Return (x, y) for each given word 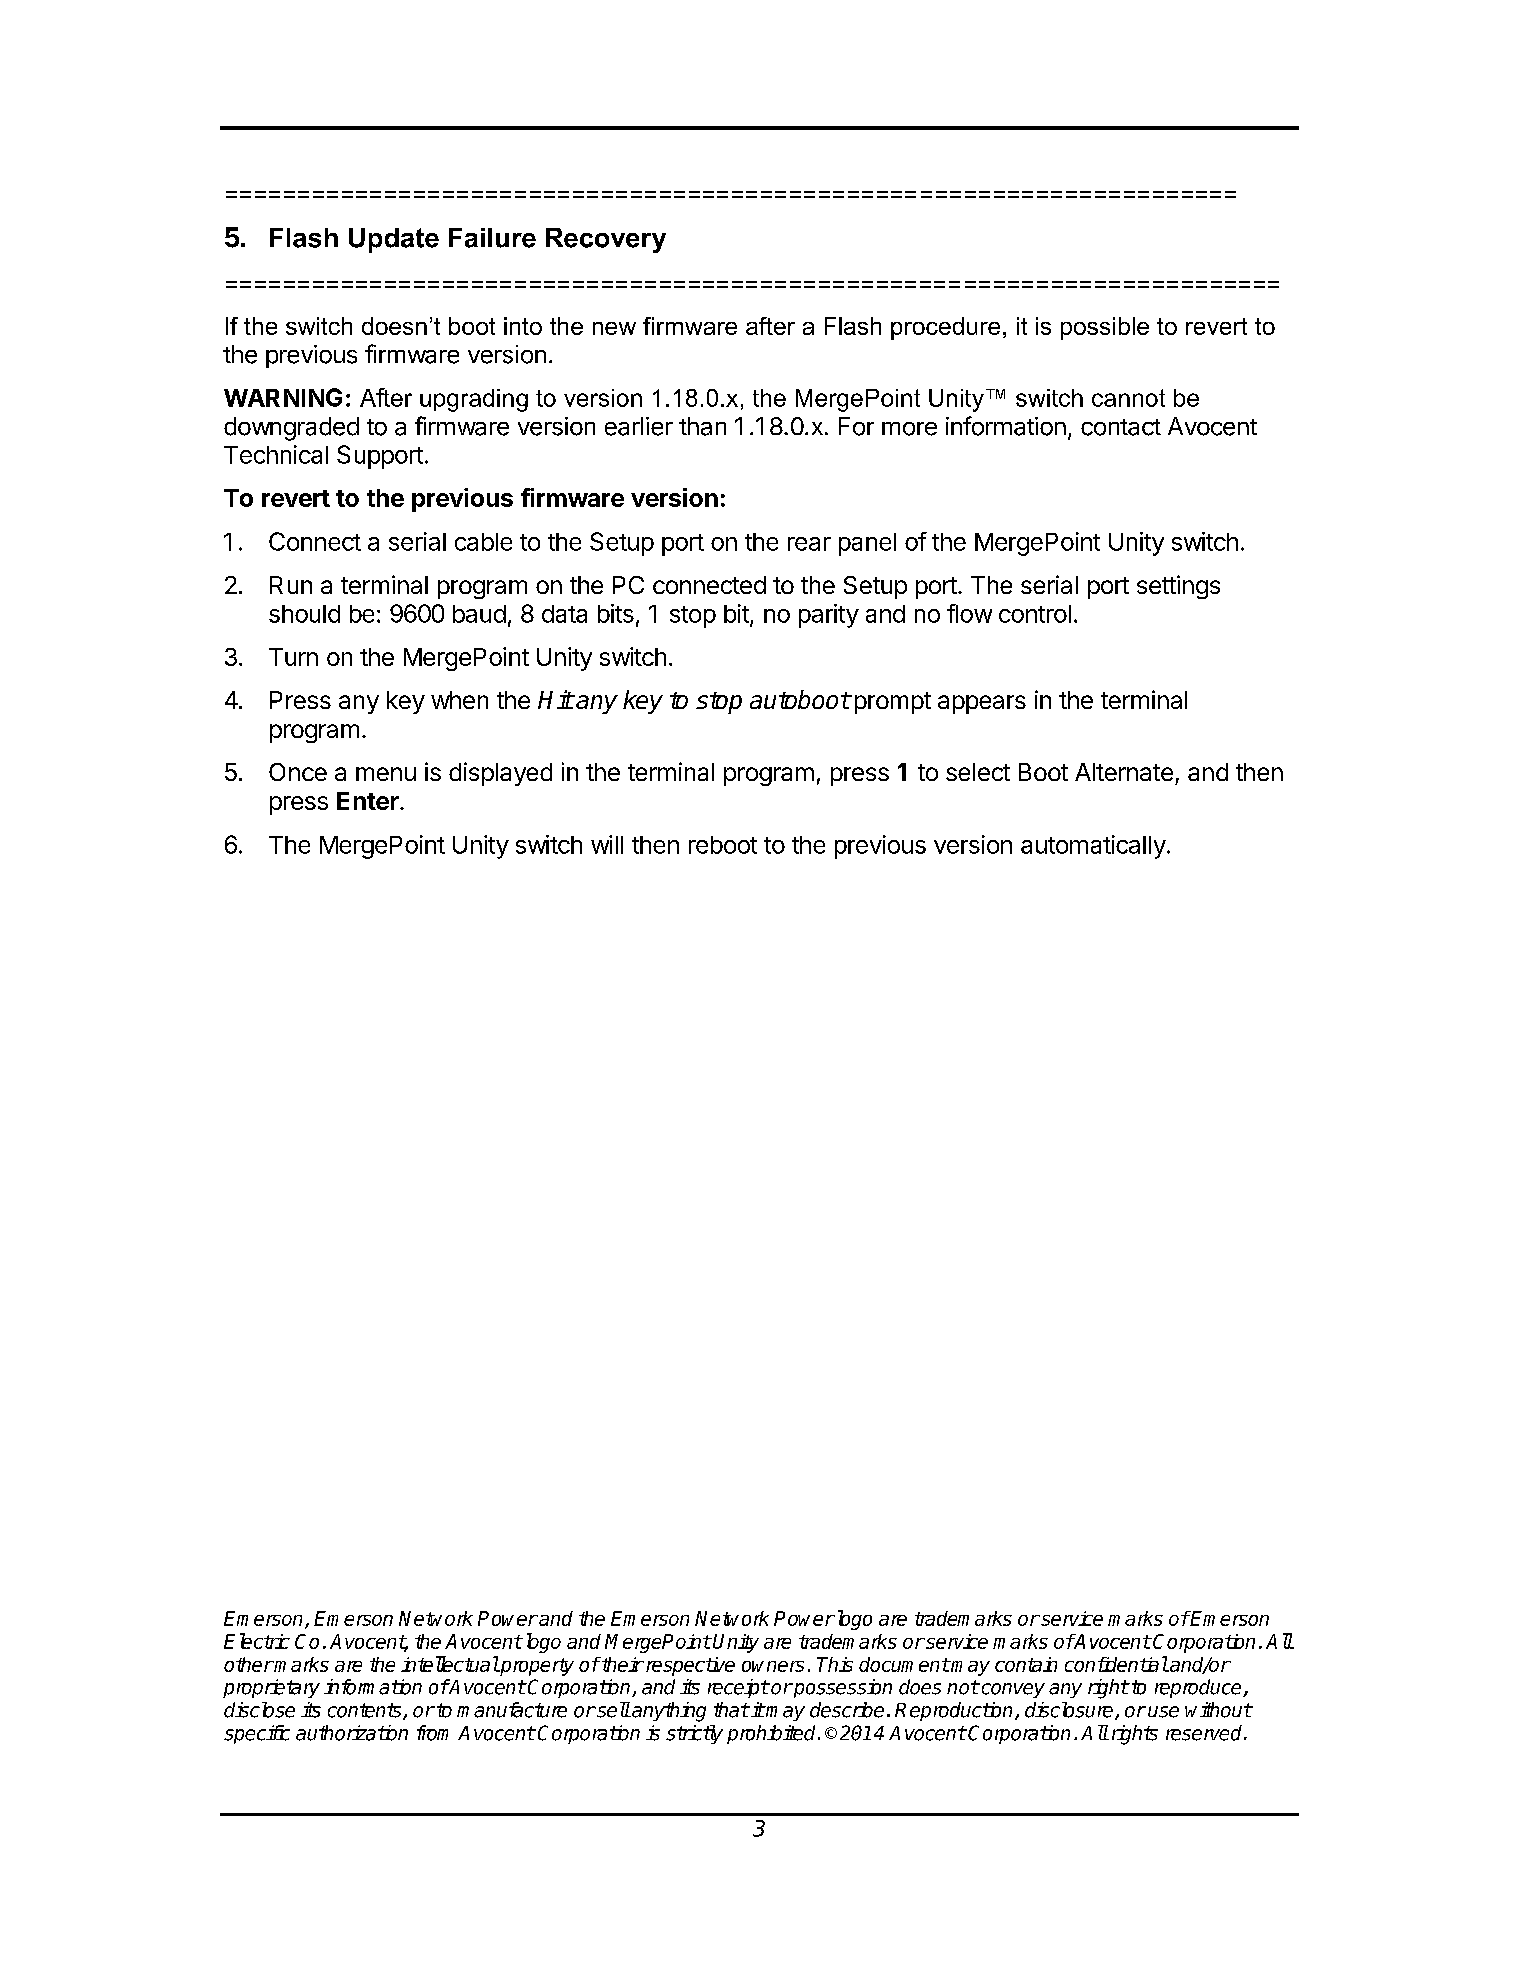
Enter (369, 801)
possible (1105, 328)
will (607, 844)
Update (394, 240)
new (614, 328)
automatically (1093, 847)
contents (366, 1711)
